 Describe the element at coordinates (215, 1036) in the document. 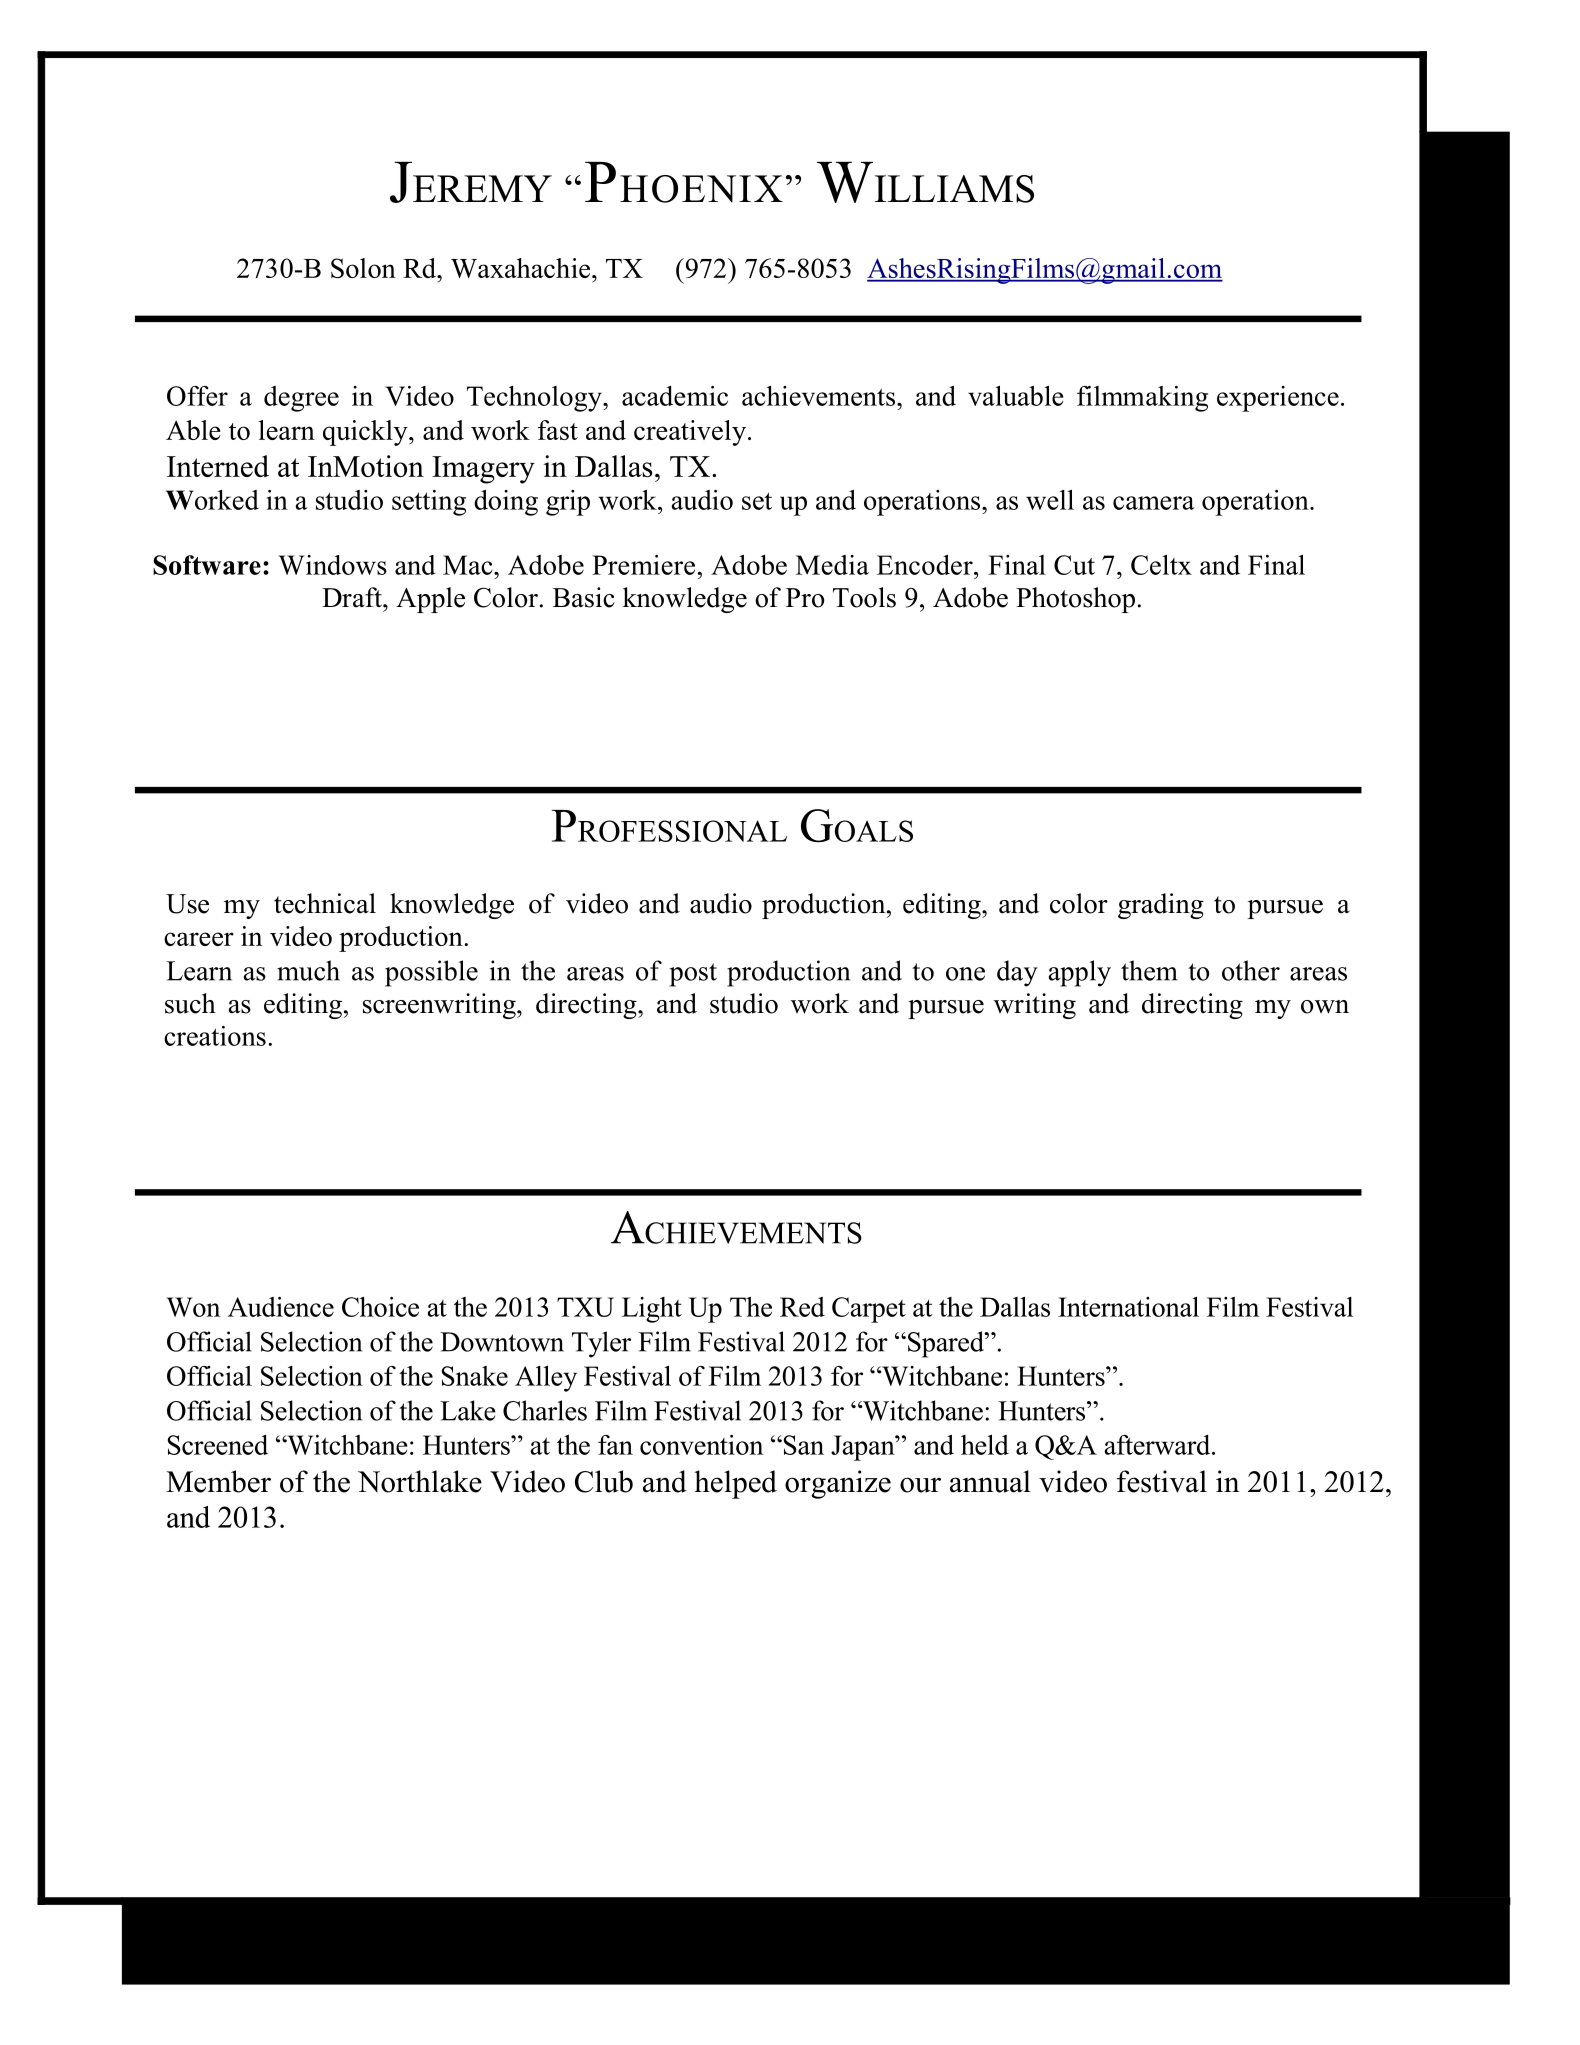

I see `creations` at that location.
